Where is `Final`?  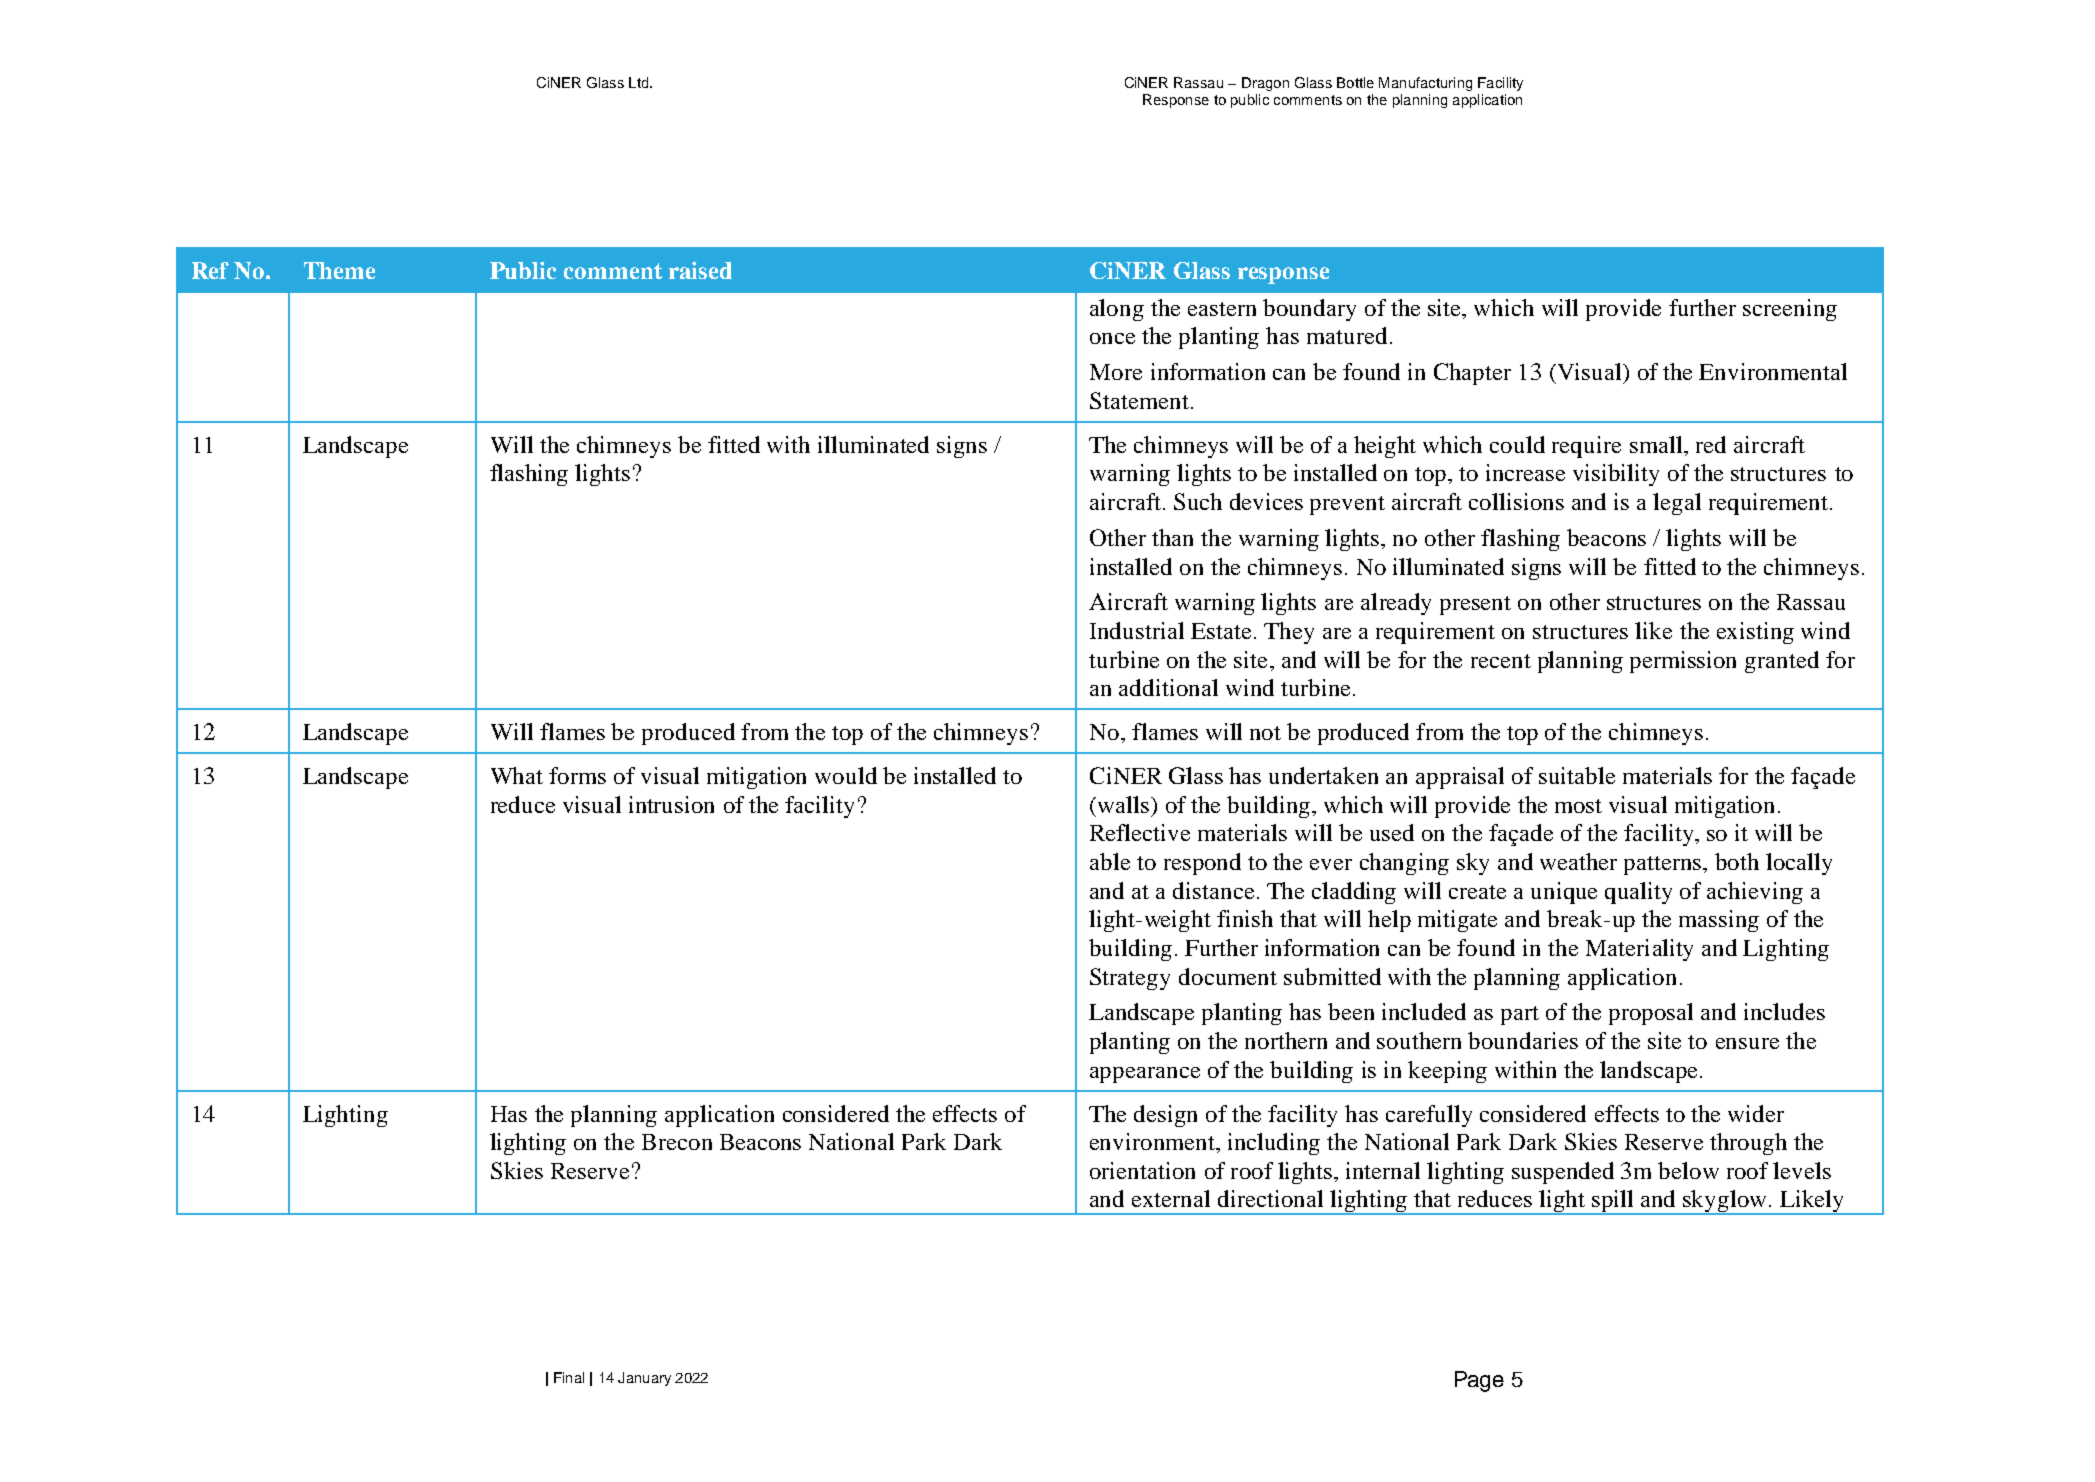
Final is located at coordinates (569, 1377).
